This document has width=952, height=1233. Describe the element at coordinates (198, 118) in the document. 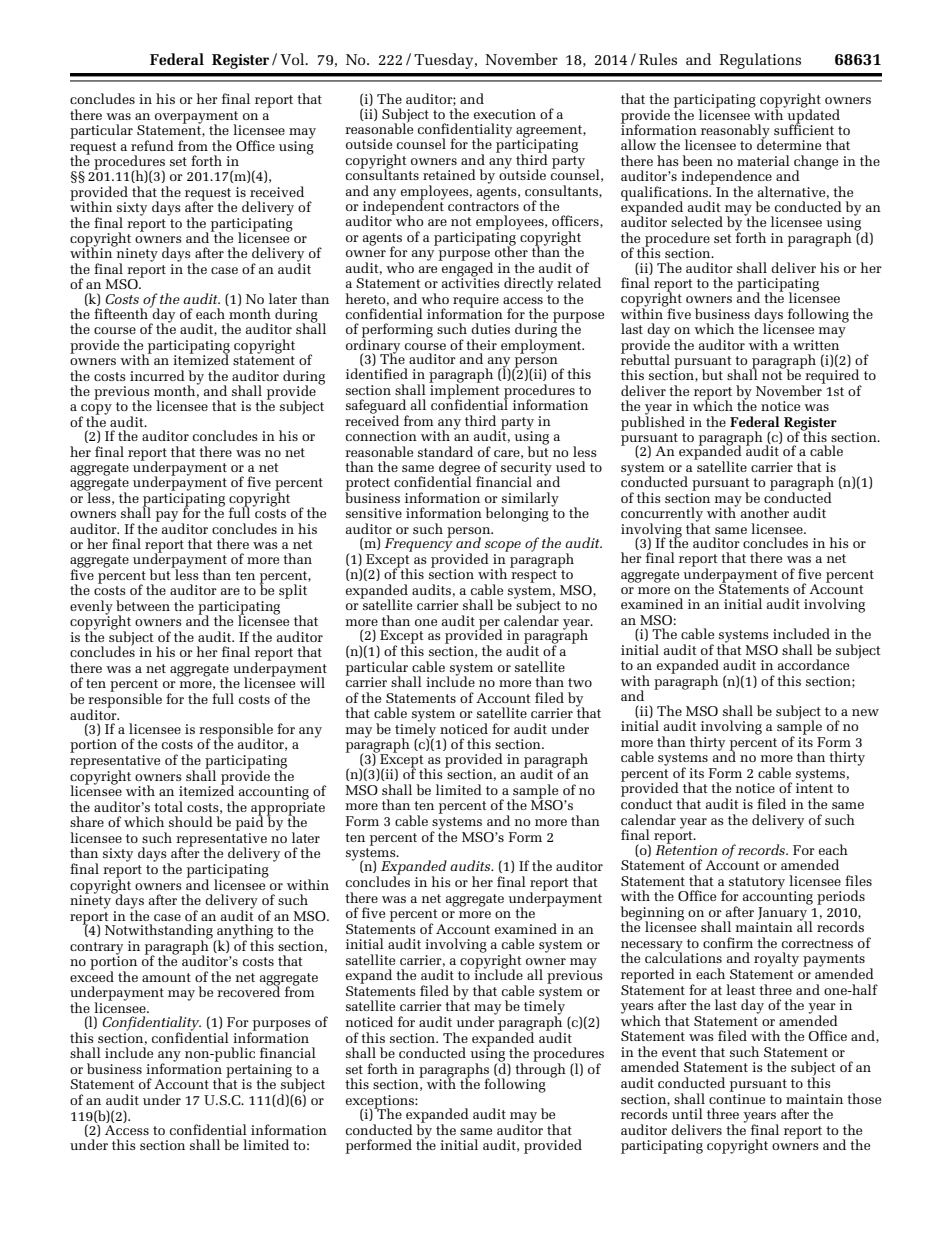

I see `overpayment` at that location.
